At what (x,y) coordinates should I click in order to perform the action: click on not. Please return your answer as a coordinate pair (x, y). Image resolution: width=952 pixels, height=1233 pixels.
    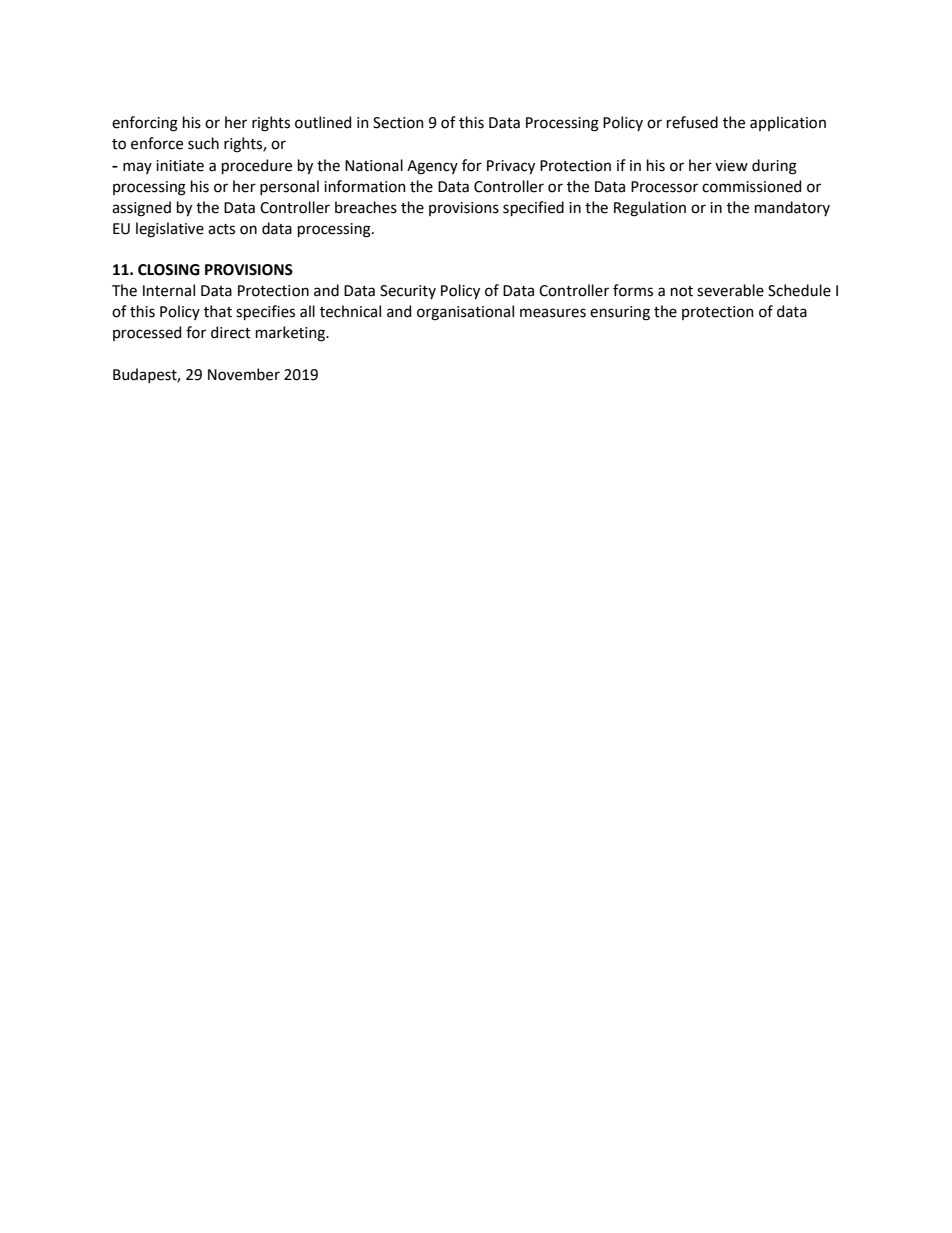
    Looking at the image, I should click on (682, 291).
